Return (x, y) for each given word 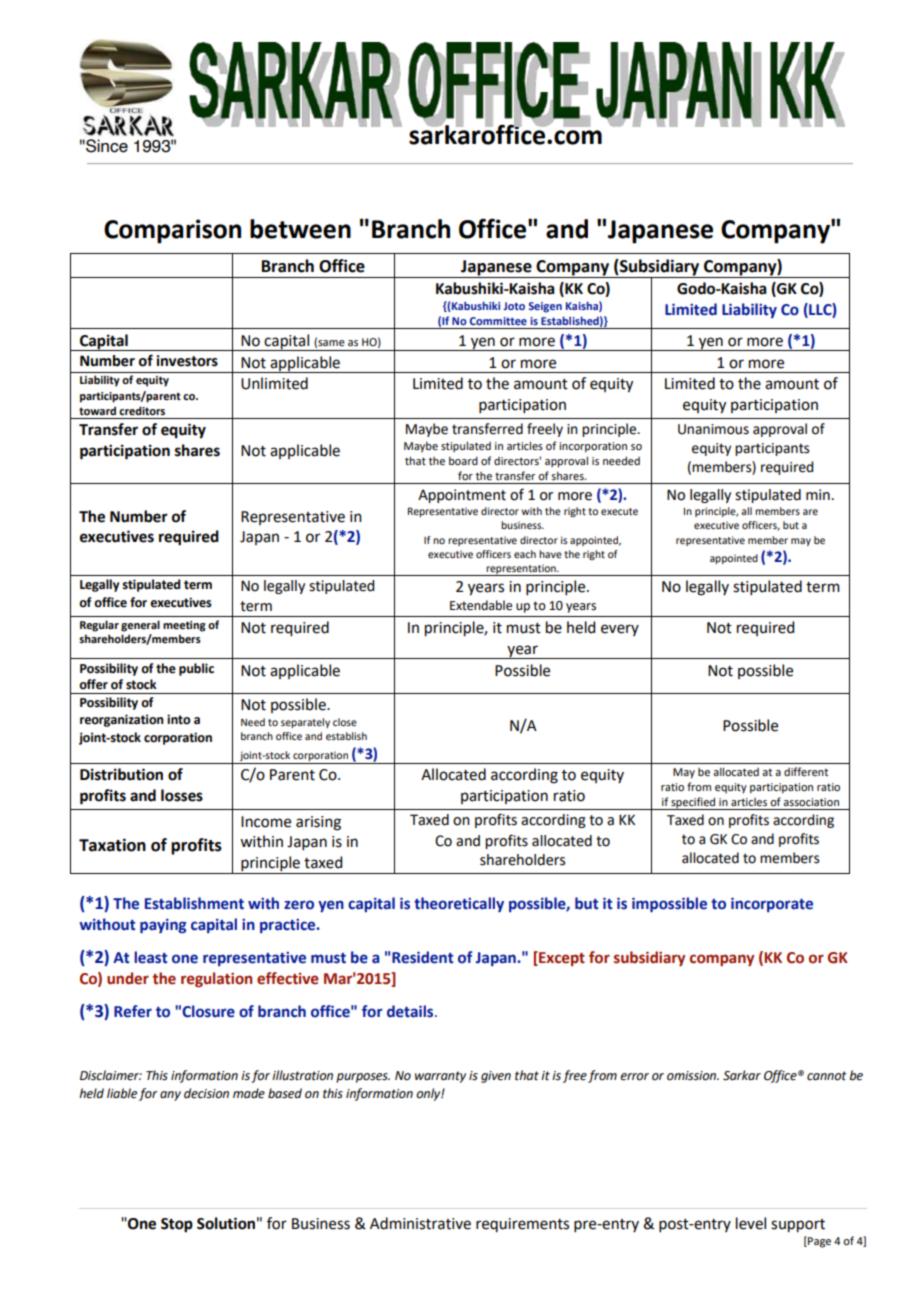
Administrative (420, 1223)
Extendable (481, 605)
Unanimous (713, 429)
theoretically (459, 904)
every (620, 630)
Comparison (172, 231)
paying (163, 926)
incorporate (772, 904)
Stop (177, 1225)
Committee (498, 321)
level (751, 1223)
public (196, 669)
